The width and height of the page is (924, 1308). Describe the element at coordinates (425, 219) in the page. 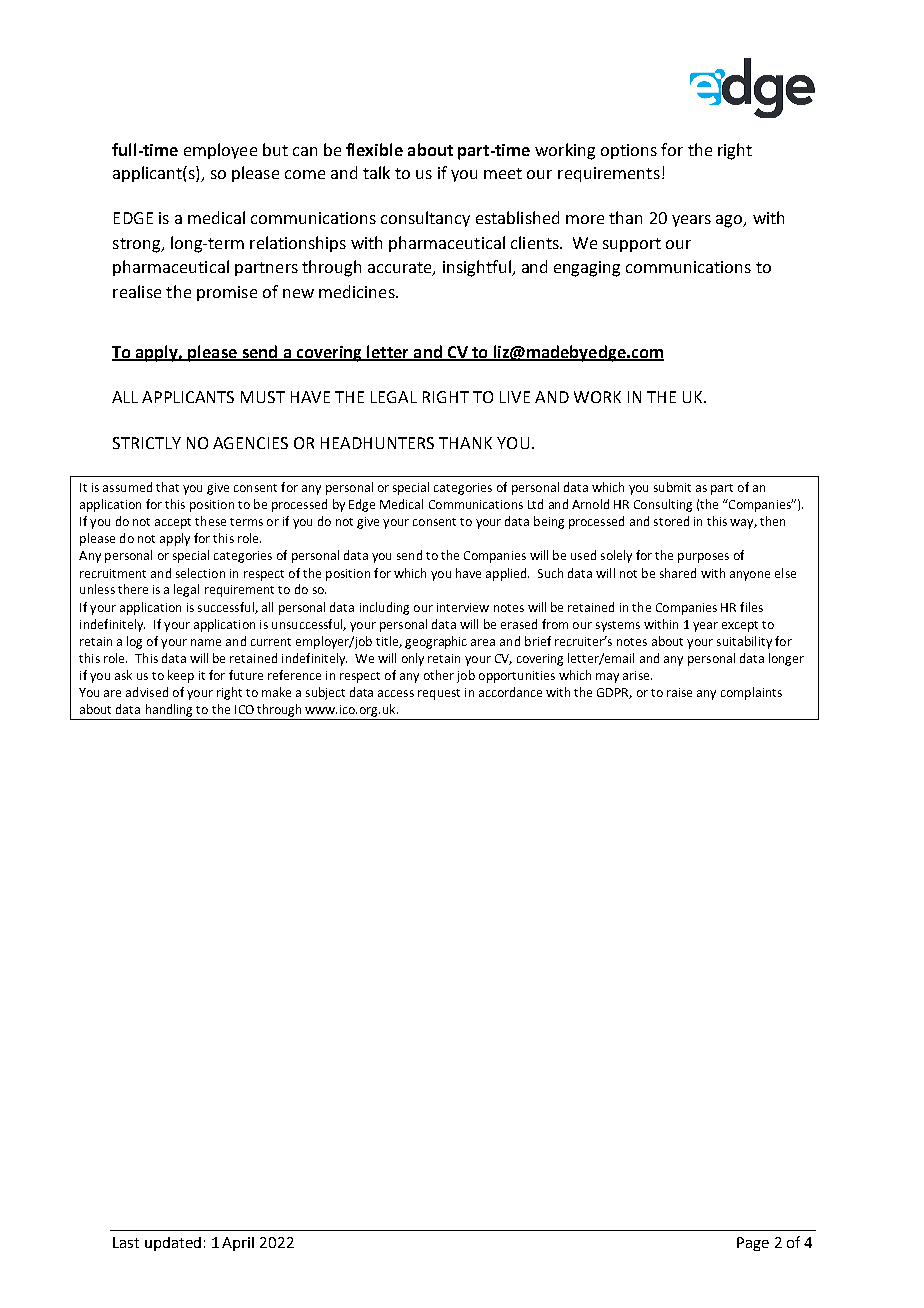

I see `consultancy` at that location.
